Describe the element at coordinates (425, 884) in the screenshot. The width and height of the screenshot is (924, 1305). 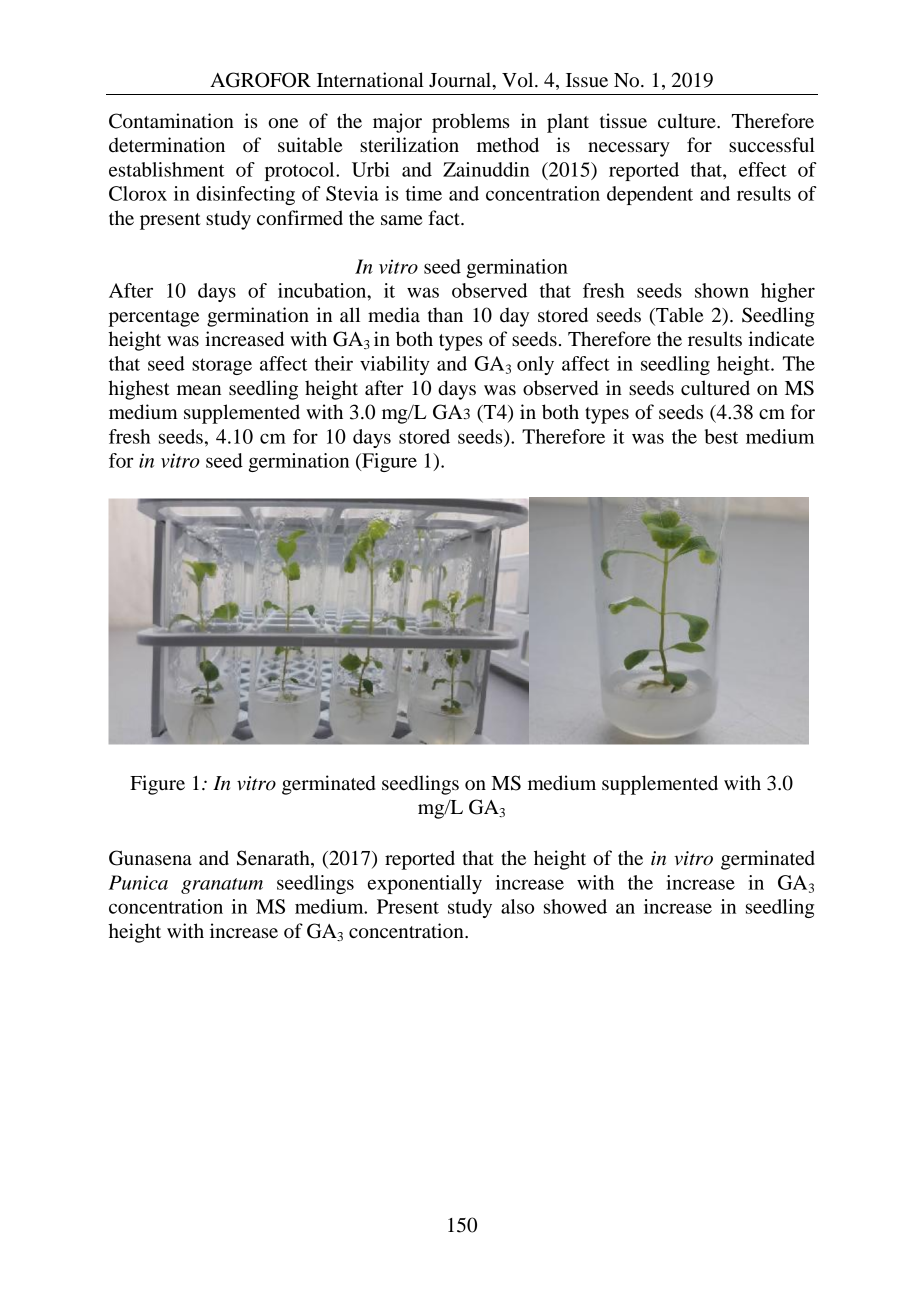
I see `exponentially` at that location.
